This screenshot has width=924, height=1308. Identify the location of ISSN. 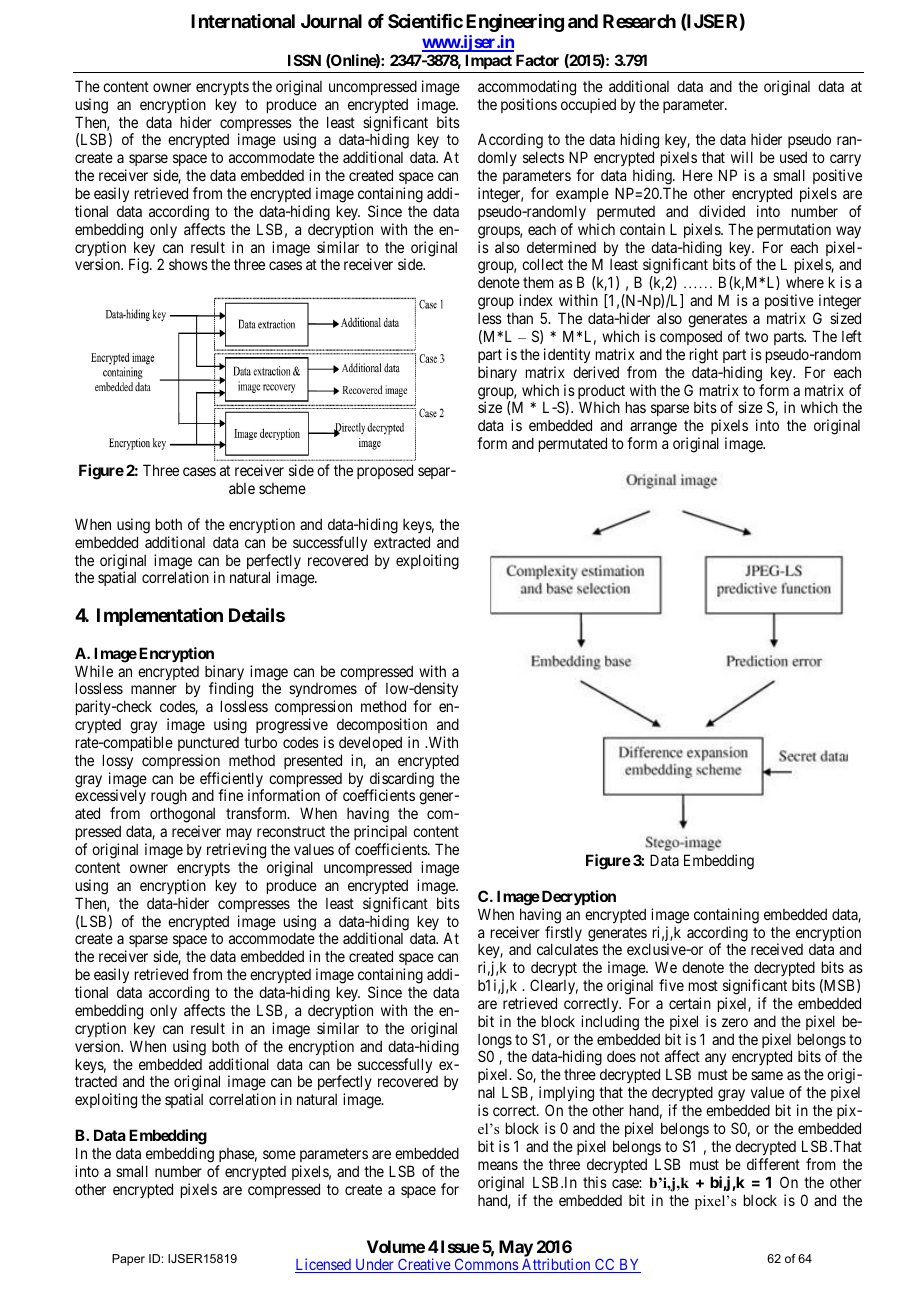
(304, 60).
